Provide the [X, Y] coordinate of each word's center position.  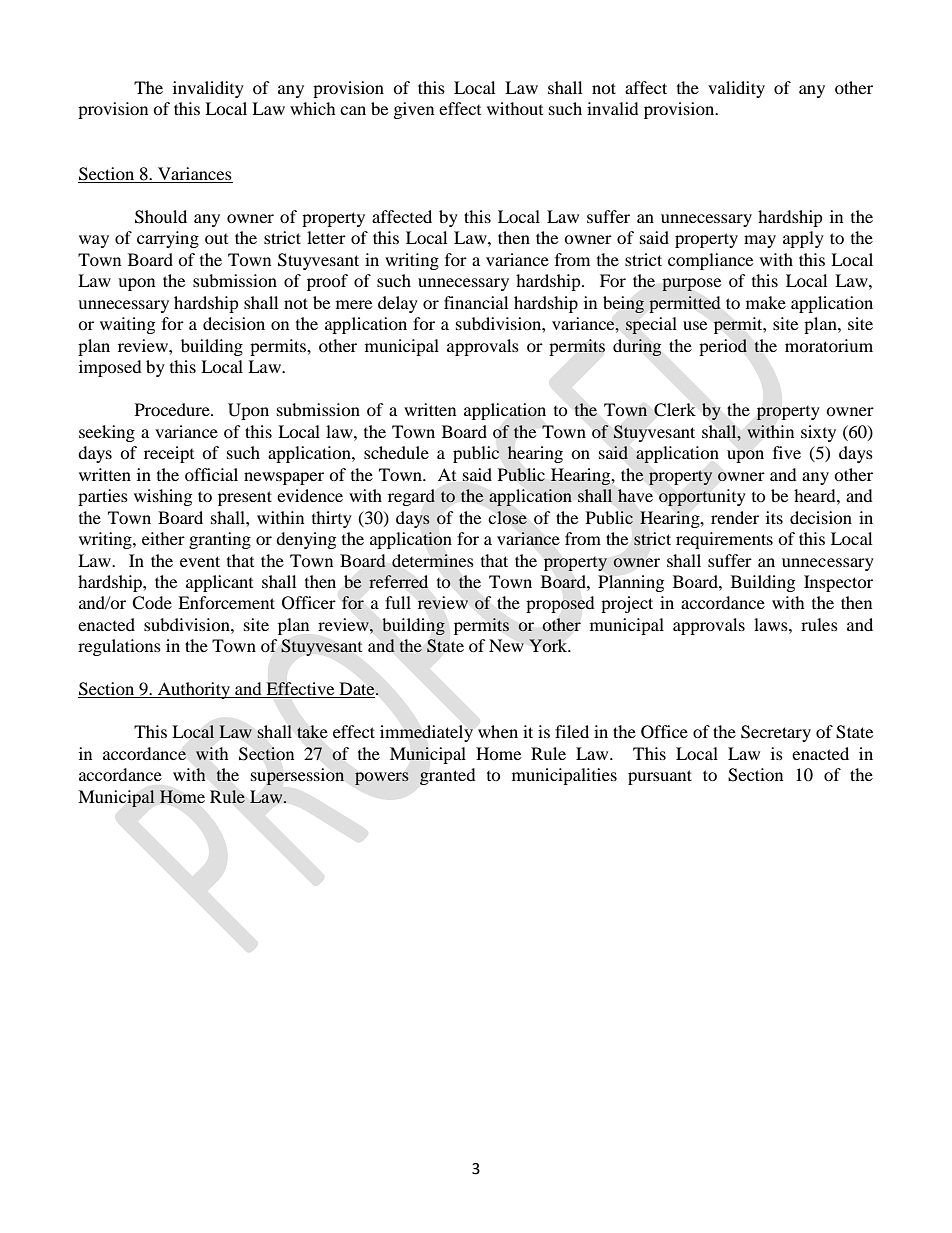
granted [448, 776]
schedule [396, 452]
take [312, 732]
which [313, 108]
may [760, 241]
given [414, 110]
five [787, 452]
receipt [169, 454]
